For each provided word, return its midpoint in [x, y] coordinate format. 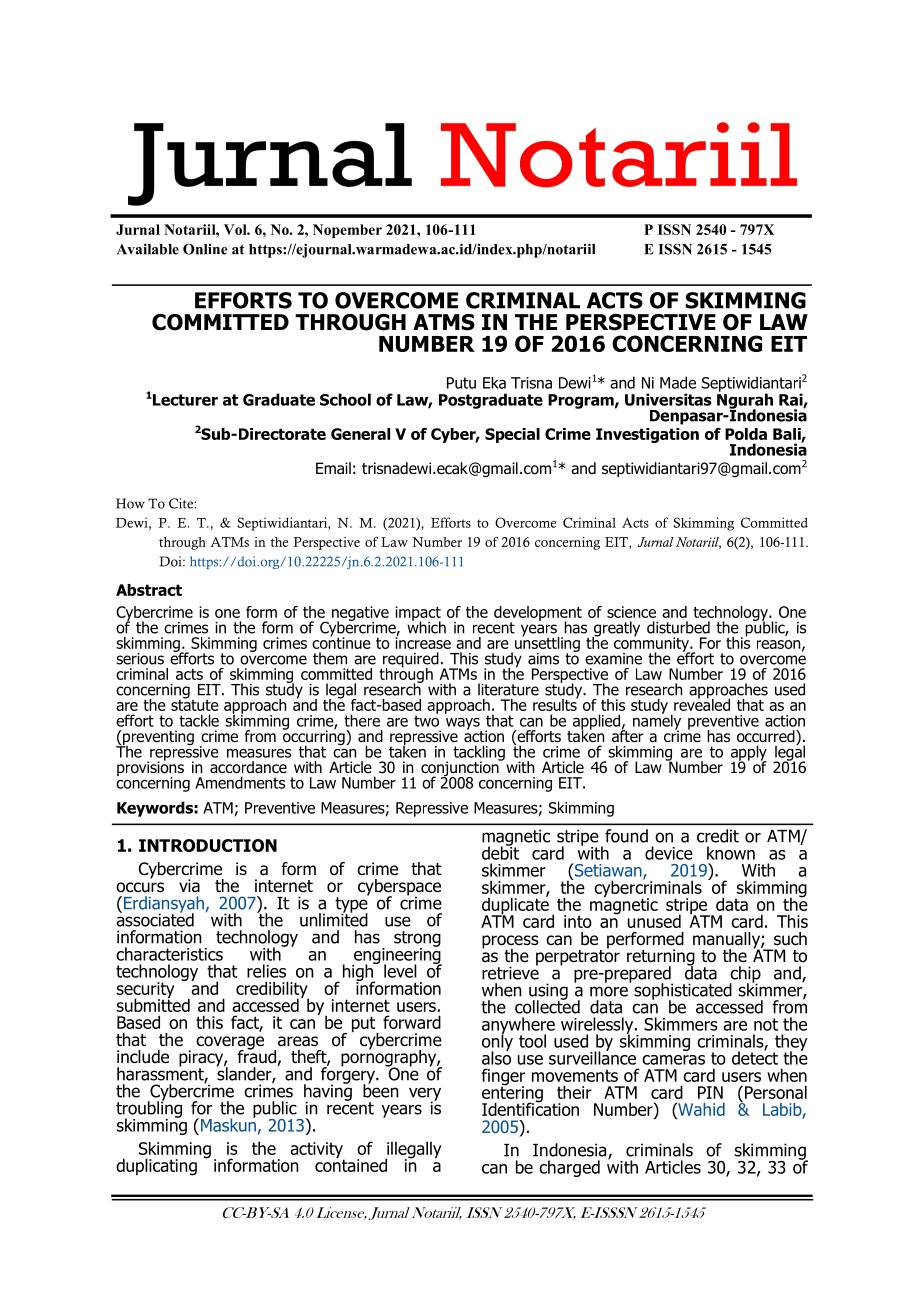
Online [205, 249]
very [425, 1095]
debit [500, 852]
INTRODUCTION [208, 845]
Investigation [647, 435]
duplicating [156, 1167]
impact [418, 614]
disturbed [678, 627]
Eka [494, 383]
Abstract [149, 590]
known [731, 853]
